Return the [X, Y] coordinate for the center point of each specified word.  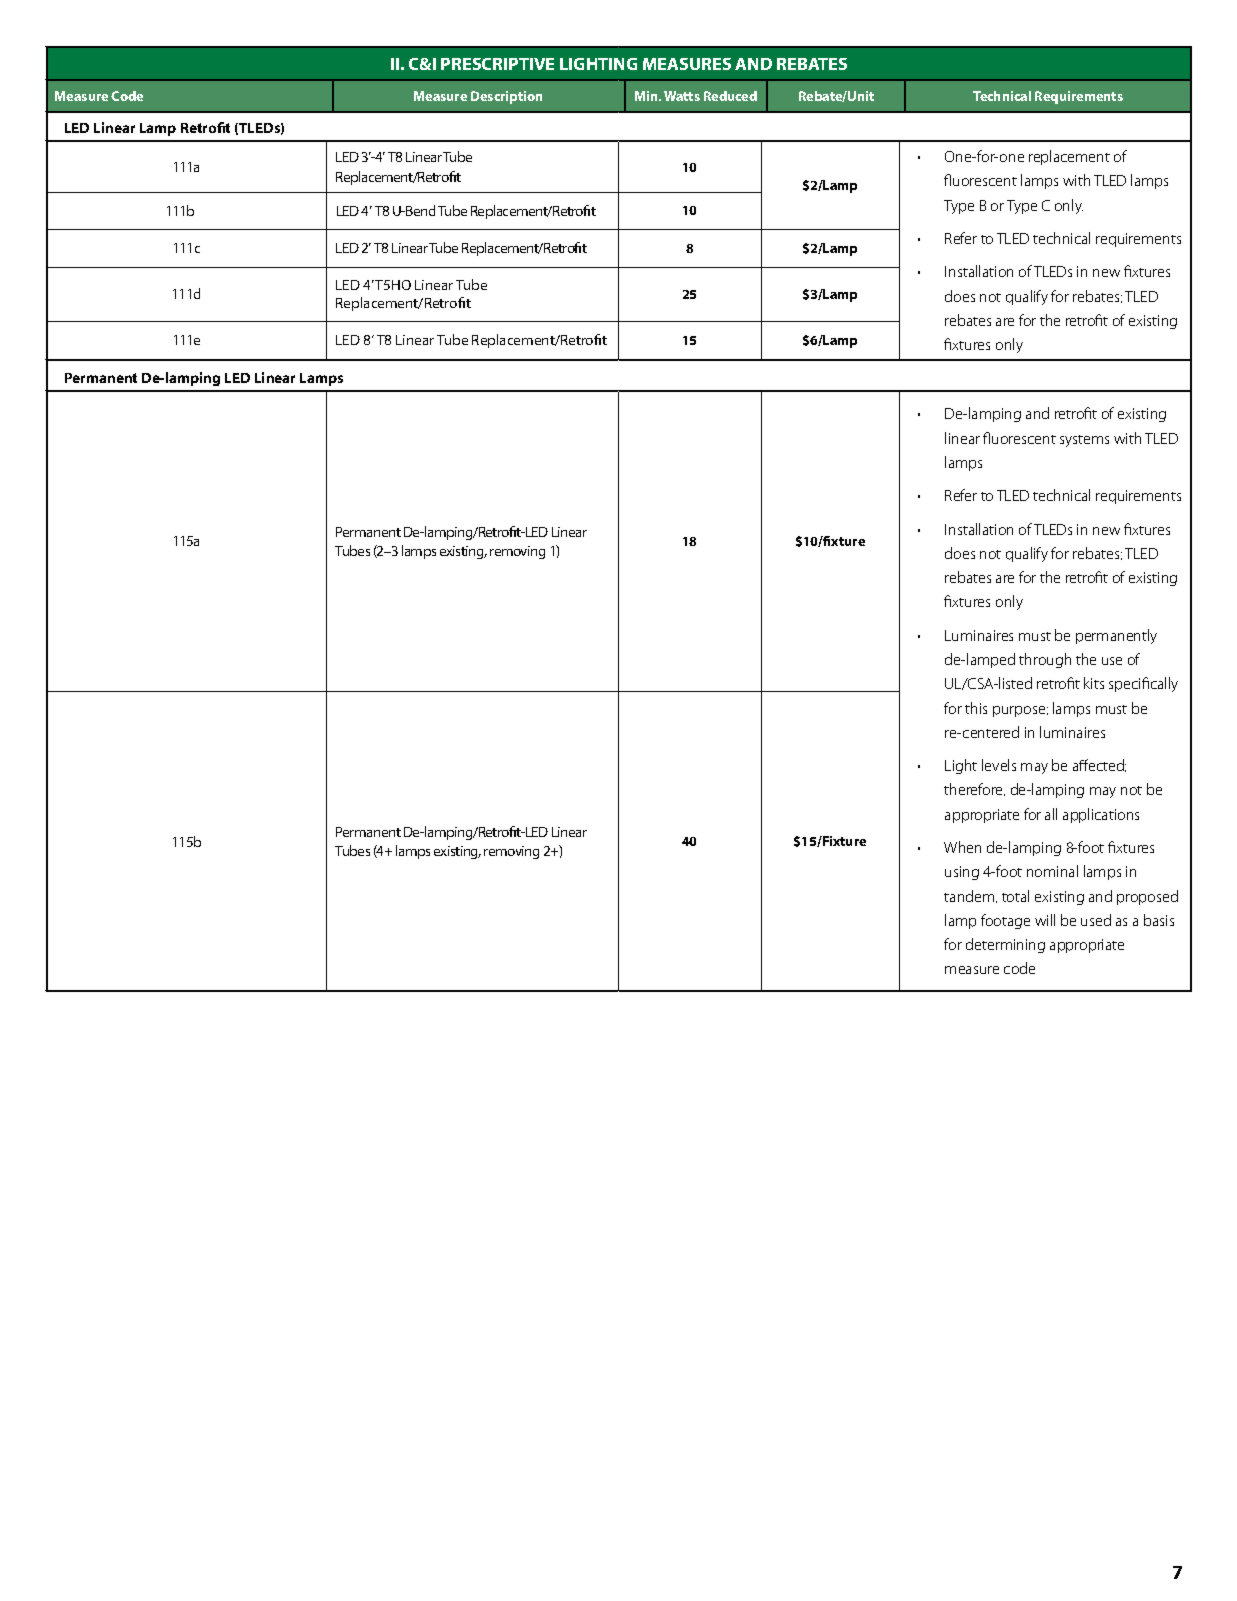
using [962, 873]
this [976, 708]
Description [506, 97]
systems [1084, 441]
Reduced [730, 96]
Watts [682, 96]
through [1045, 660]
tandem [970, 896]
